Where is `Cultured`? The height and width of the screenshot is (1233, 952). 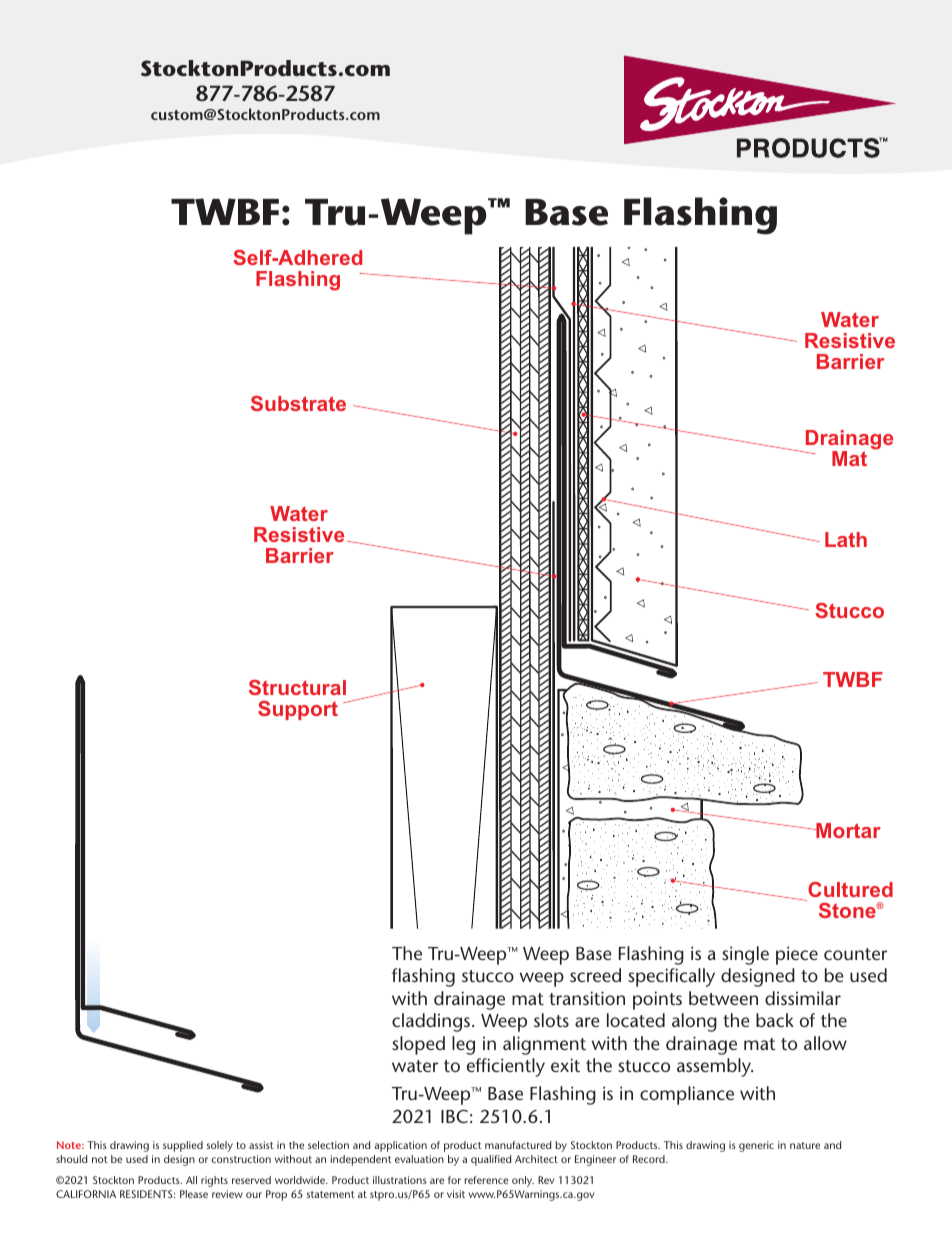 Cultured is located at coordinates (850, 889).
